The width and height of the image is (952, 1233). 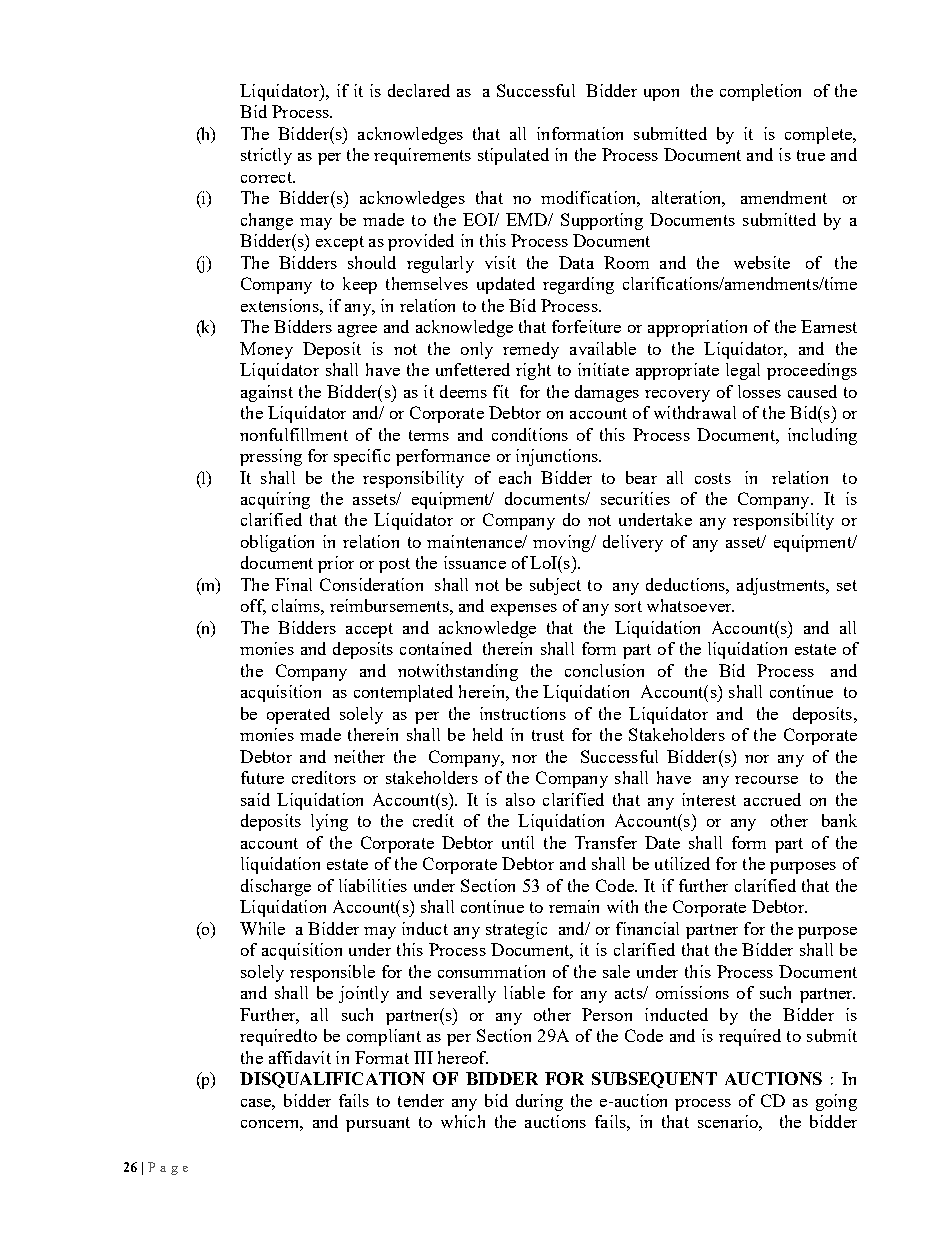 What do you see at coordinates (760, 92) in the image?
I see `completion` at bounding box center [760, 92].
